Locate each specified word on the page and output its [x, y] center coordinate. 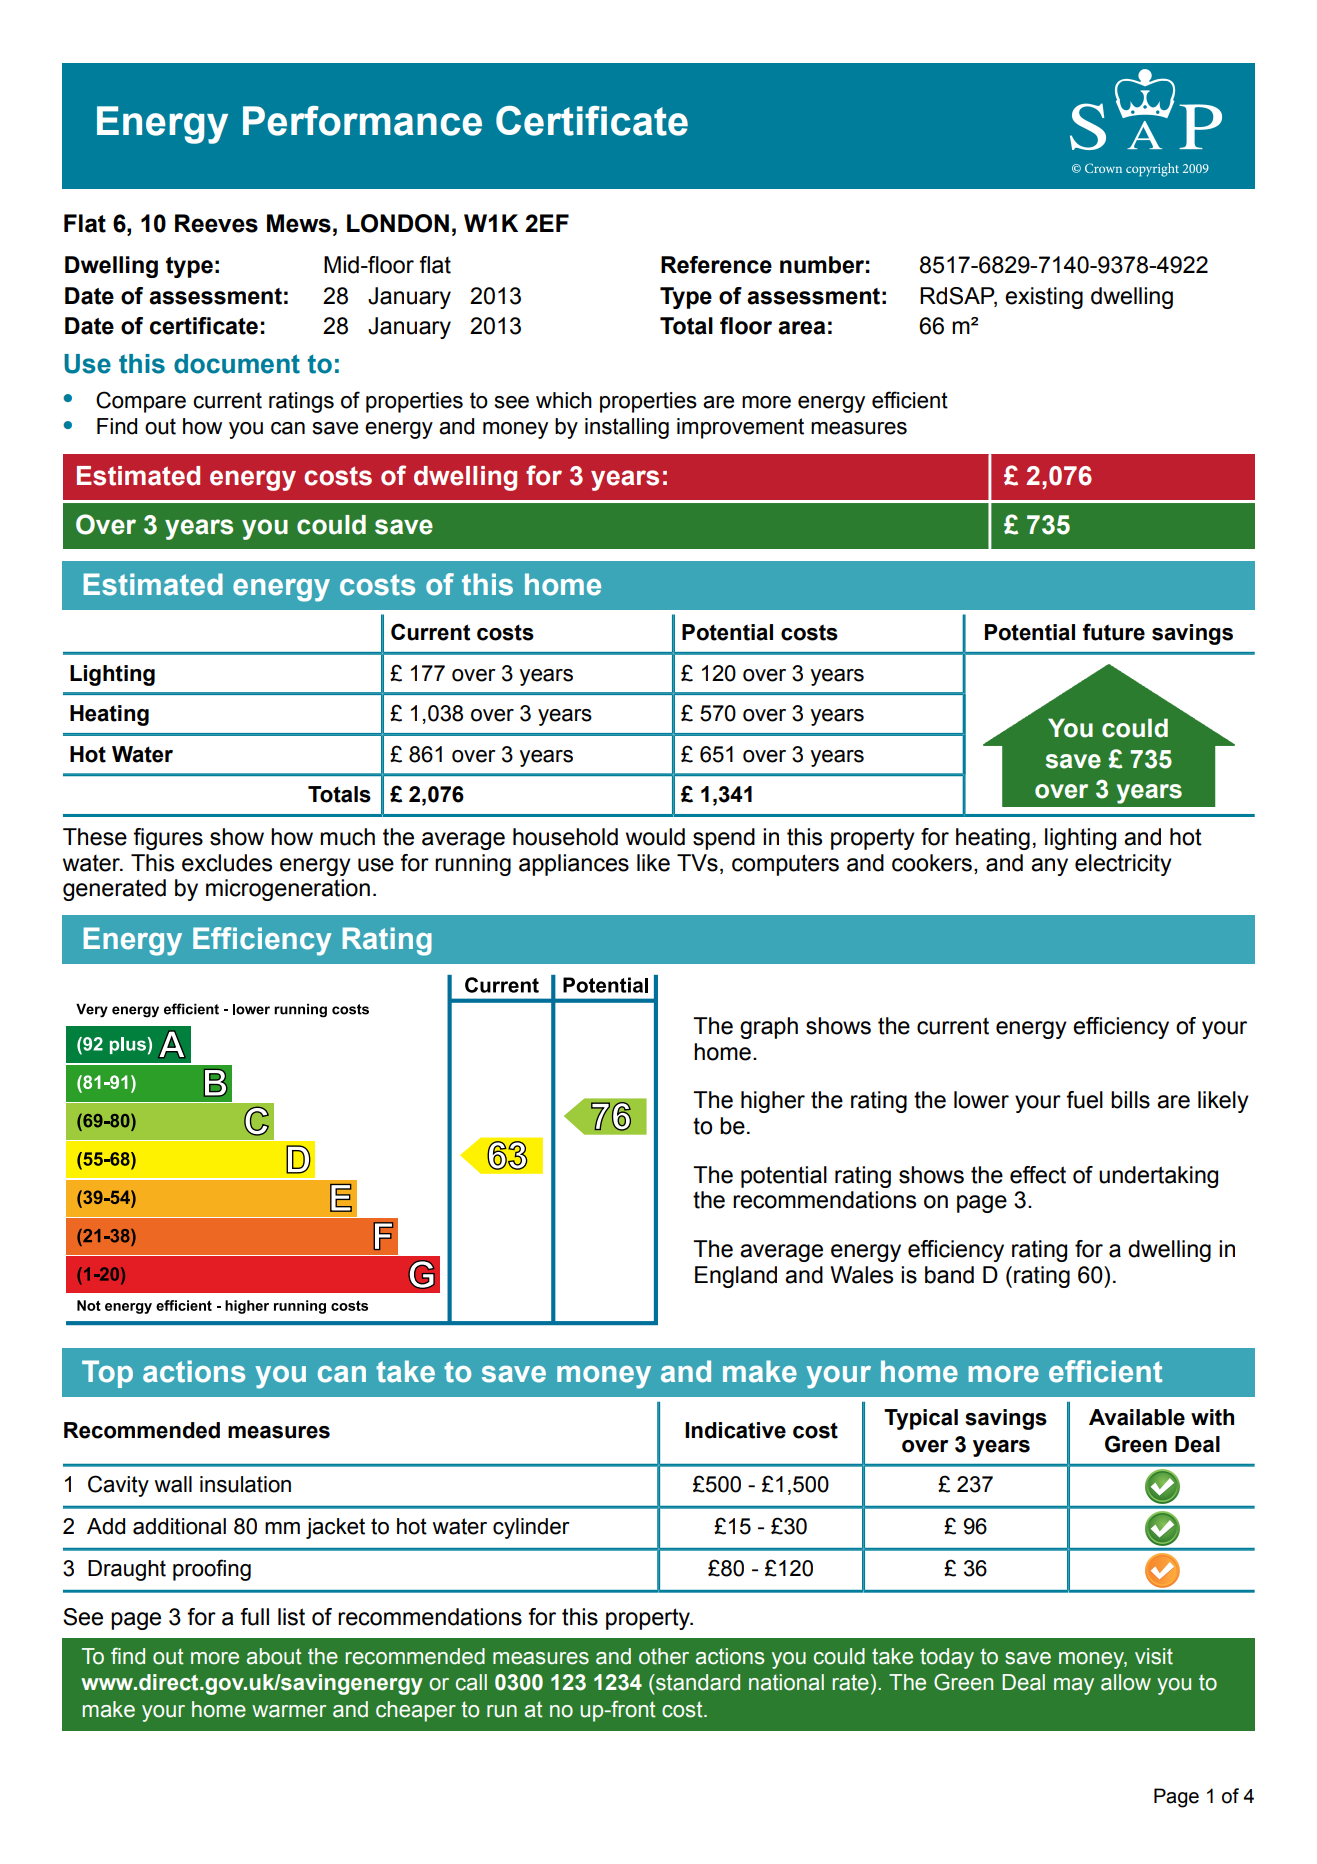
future [1114, 632]
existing [1044, 298]
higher [773, 1102]
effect [1038, 1175]
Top [107, 1374]
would [655, 837]
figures [168, 839]
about [274, 1656]
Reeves [216, 223]
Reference [716, 265]
